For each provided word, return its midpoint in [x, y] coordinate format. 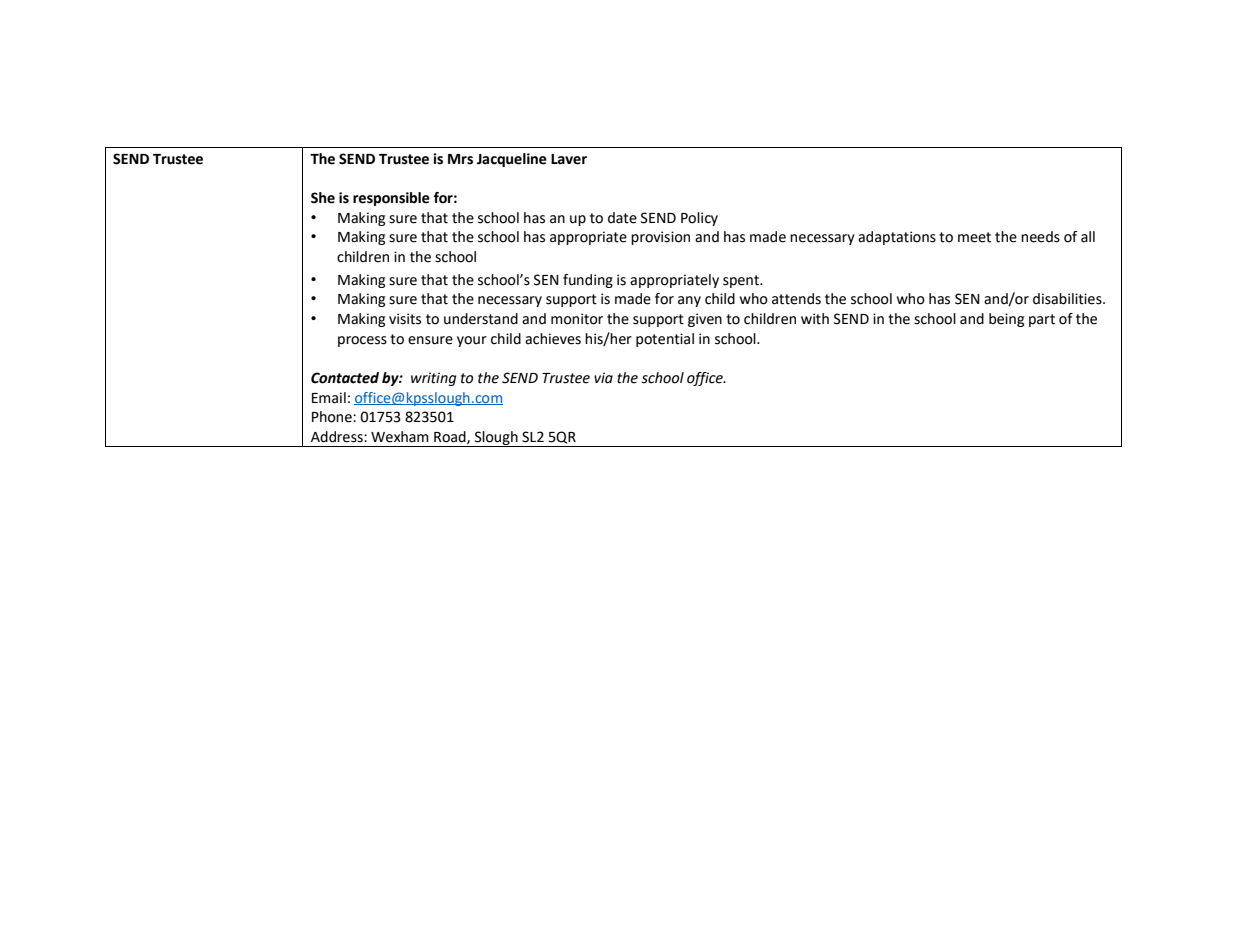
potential [665, 340]
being [1006, 320]
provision [660, 238]
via [603, 378]
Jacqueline [512, 160]
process [362, 341]
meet [974, 237]
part [1042, 320]
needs [1040, 237]
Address [338, 437]
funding [588, 281]
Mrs [460, 159]
